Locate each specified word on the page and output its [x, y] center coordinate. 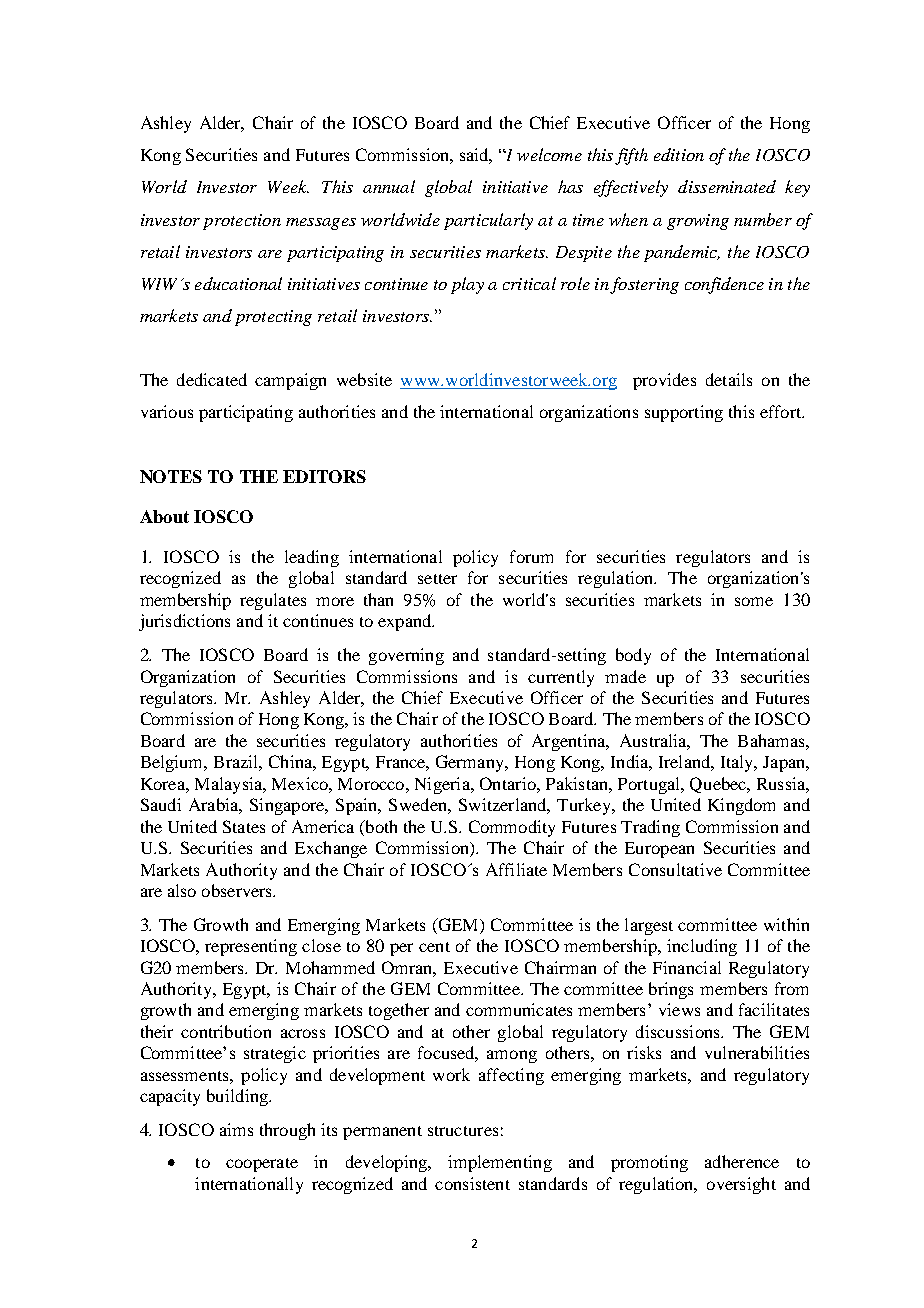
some [754, 601]
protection [242, 222]
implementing [500, 1163]
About [164, 516]
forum [531, 556]
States [244, 826]
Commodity [512, 828]
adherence [742, 1161]
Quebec [719, 785]
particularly [488, 221]
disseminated [727, 186]
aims [236, 1129]
